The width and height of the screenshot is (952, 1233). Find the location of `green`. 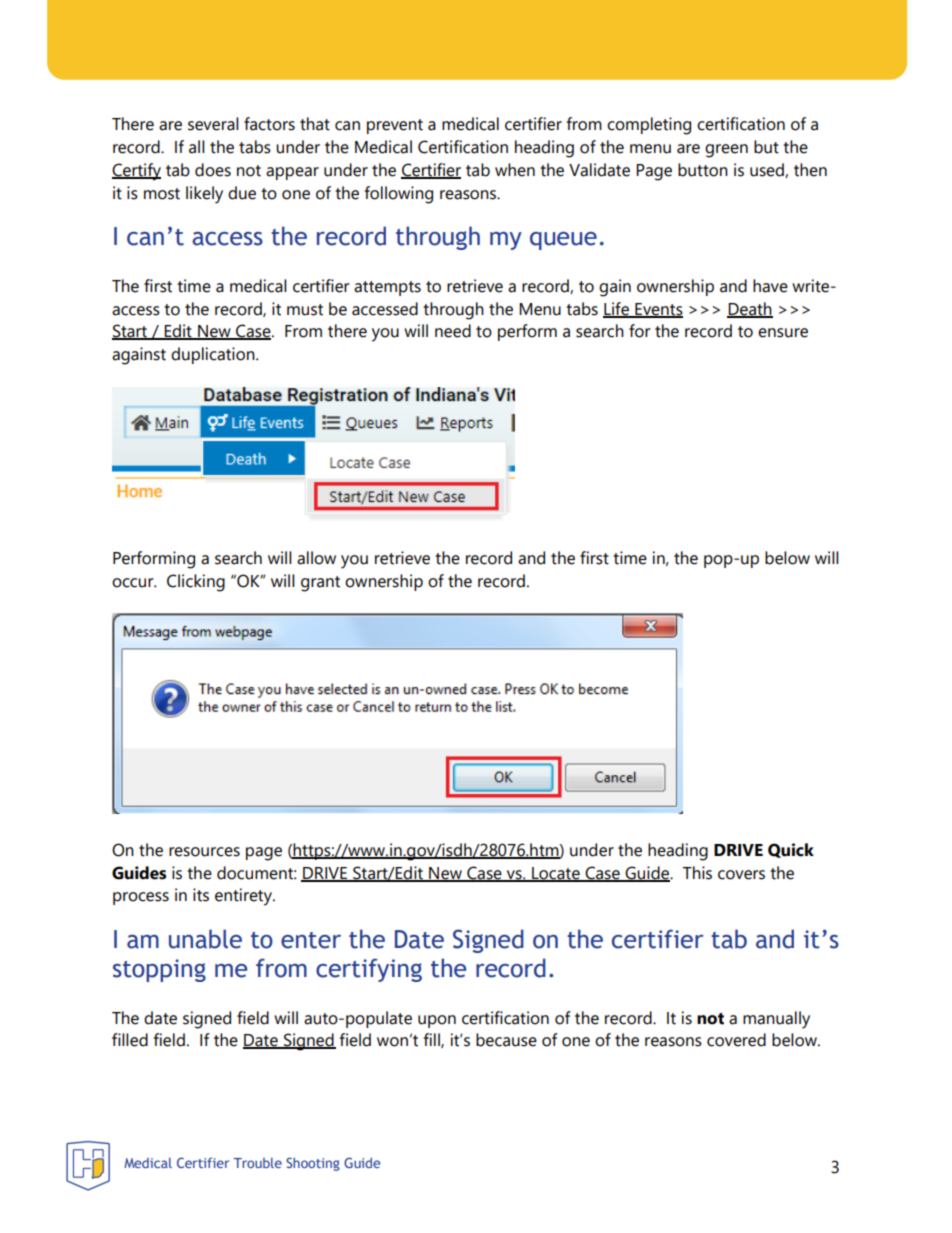

green is located at coordinates (726, 151).
